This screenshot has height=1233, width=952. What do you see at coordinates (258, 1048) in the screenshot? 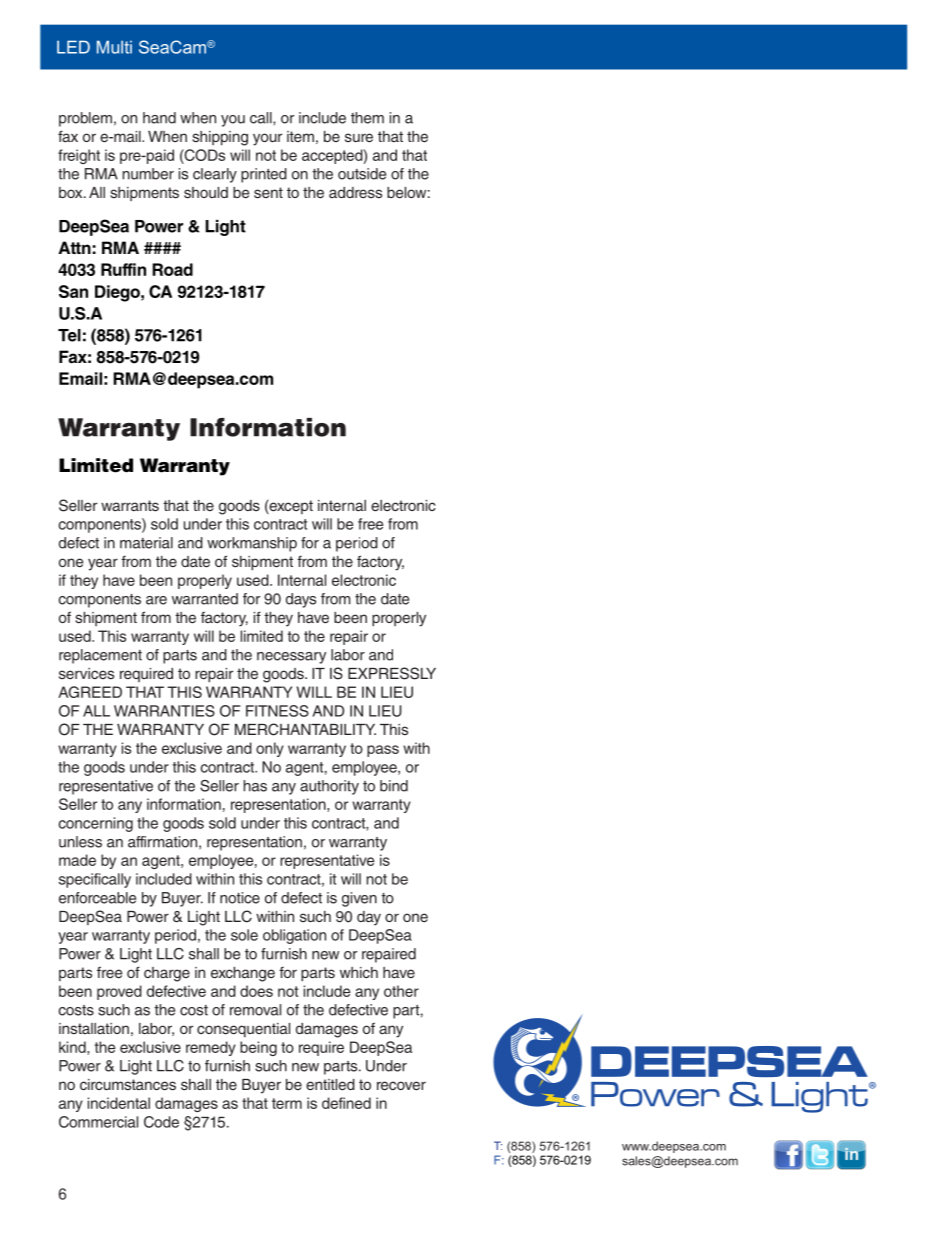
I see `being` at bounding box center [258, 1048].
